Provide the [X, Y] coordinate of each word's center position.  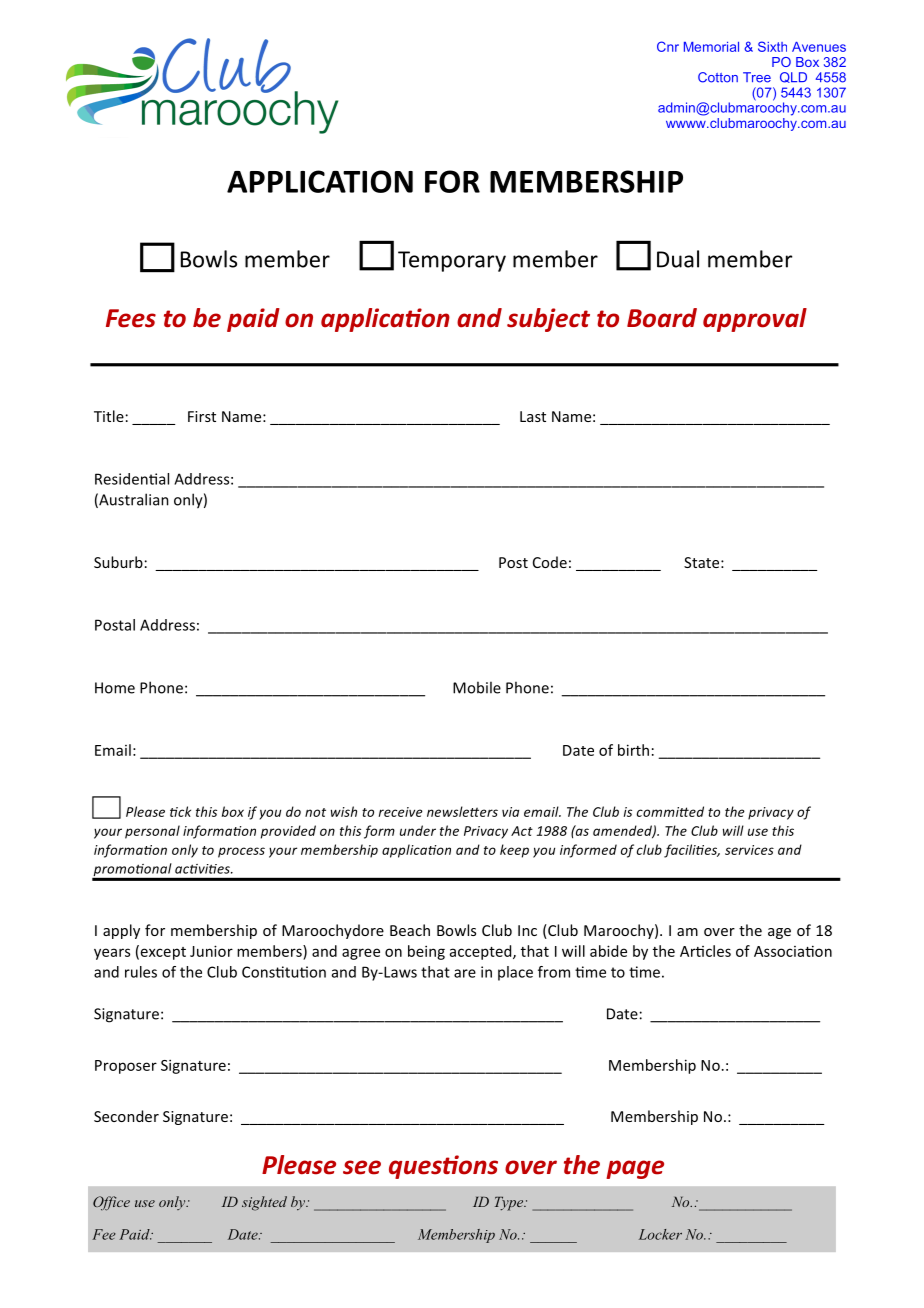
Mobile [477, 687]
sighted [264, 1203]
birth [633, 750]
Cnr [668, 46]
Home [115, 688]
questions [443, 1167]
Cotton [718, 77]
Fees [131, 318]
